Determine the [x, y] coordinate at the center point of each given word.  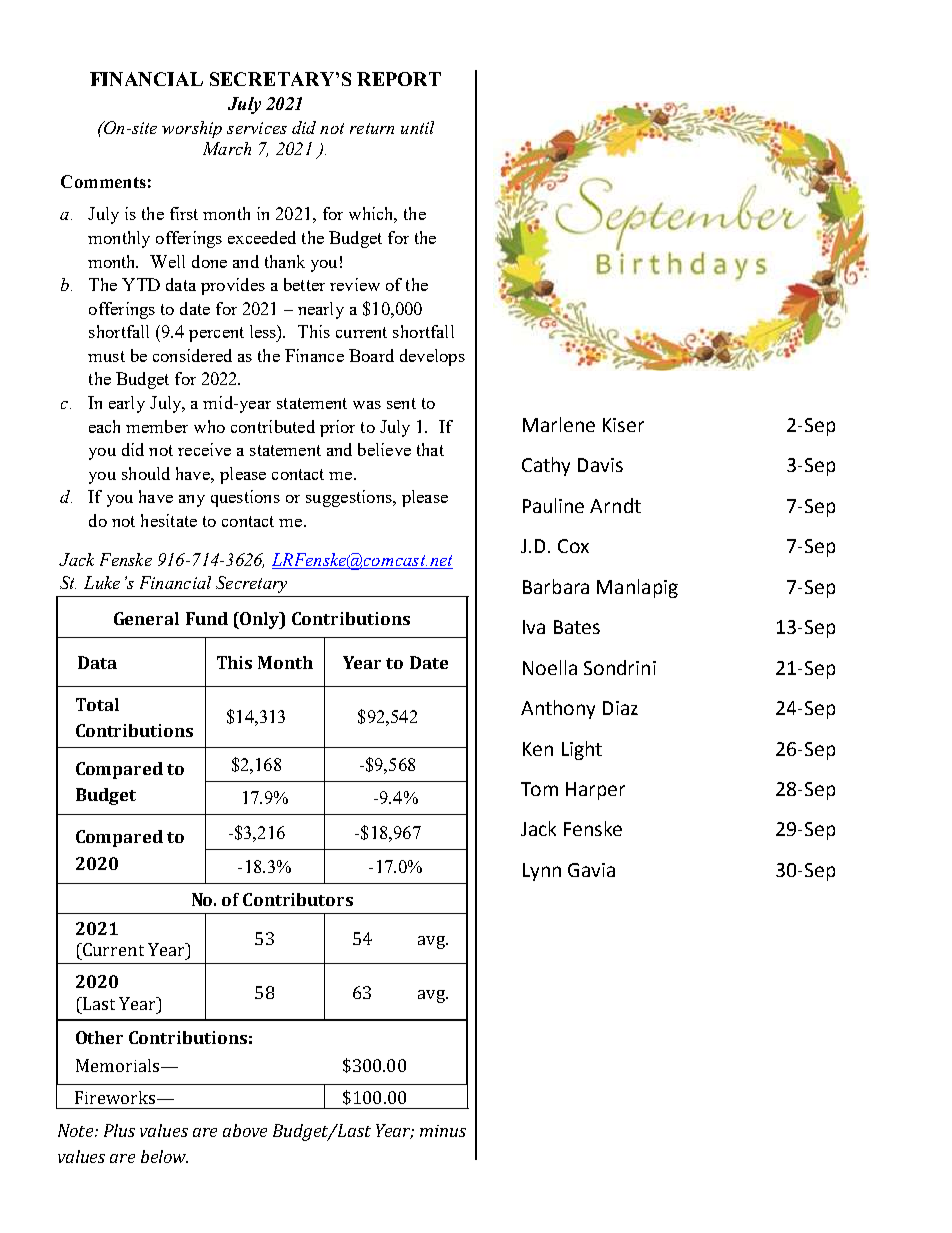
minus [443, 1131]
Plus [119, 1130]
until [417, 127]
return [372, 128]
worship [192, 129]
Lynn [542, 872]
